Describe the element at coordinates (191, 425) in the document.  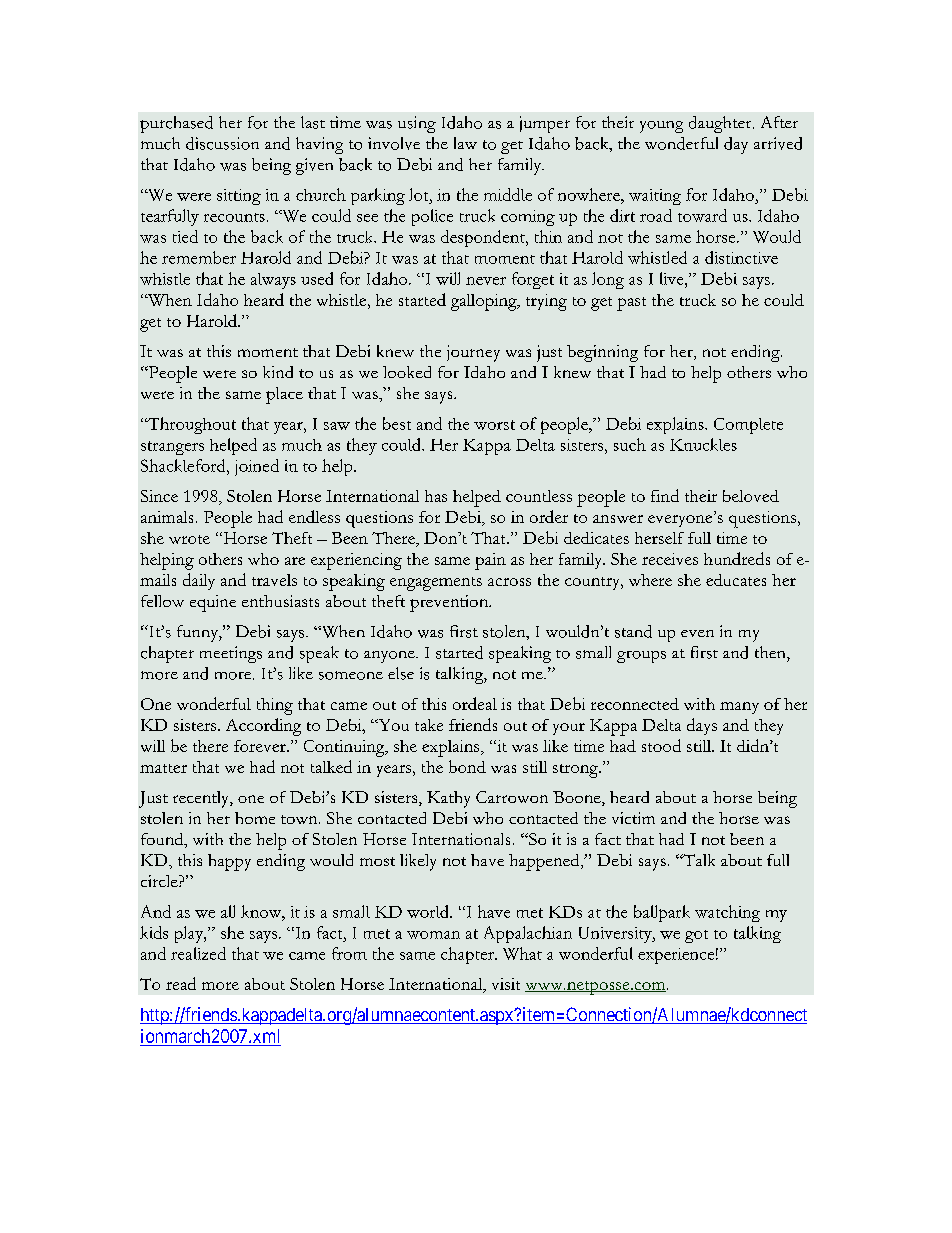
I see `Throughout` at that location.
